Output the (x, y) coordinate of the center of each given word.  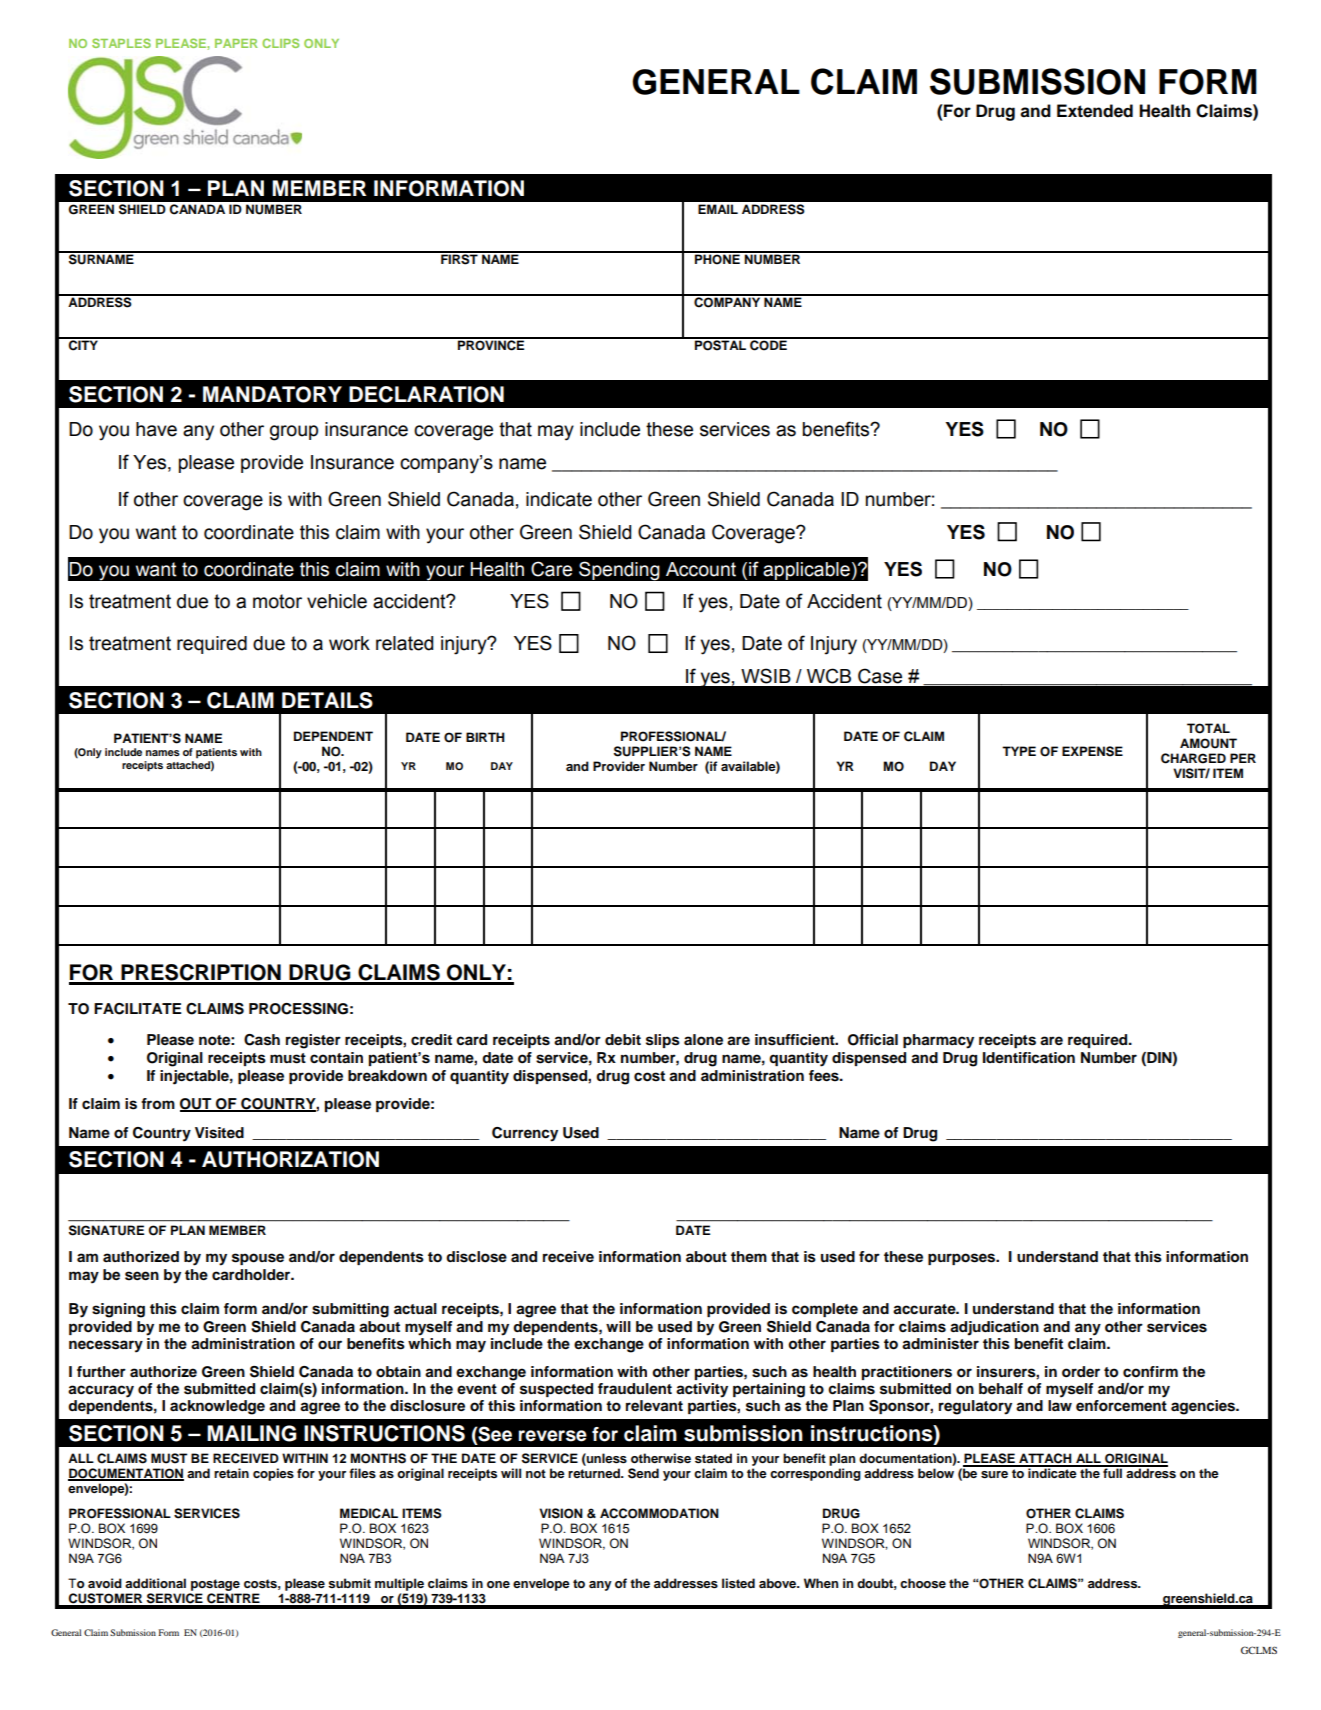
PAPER (236, 43)
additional (155, 1583)
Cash (262, 1040)
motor (277, 601)
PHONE (717, 258)
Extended (1095, 111)
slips (663, 1041)
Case (880, 676)
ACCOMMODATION (659, 1513)
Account (701, 569)
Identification (1029, 1057)
